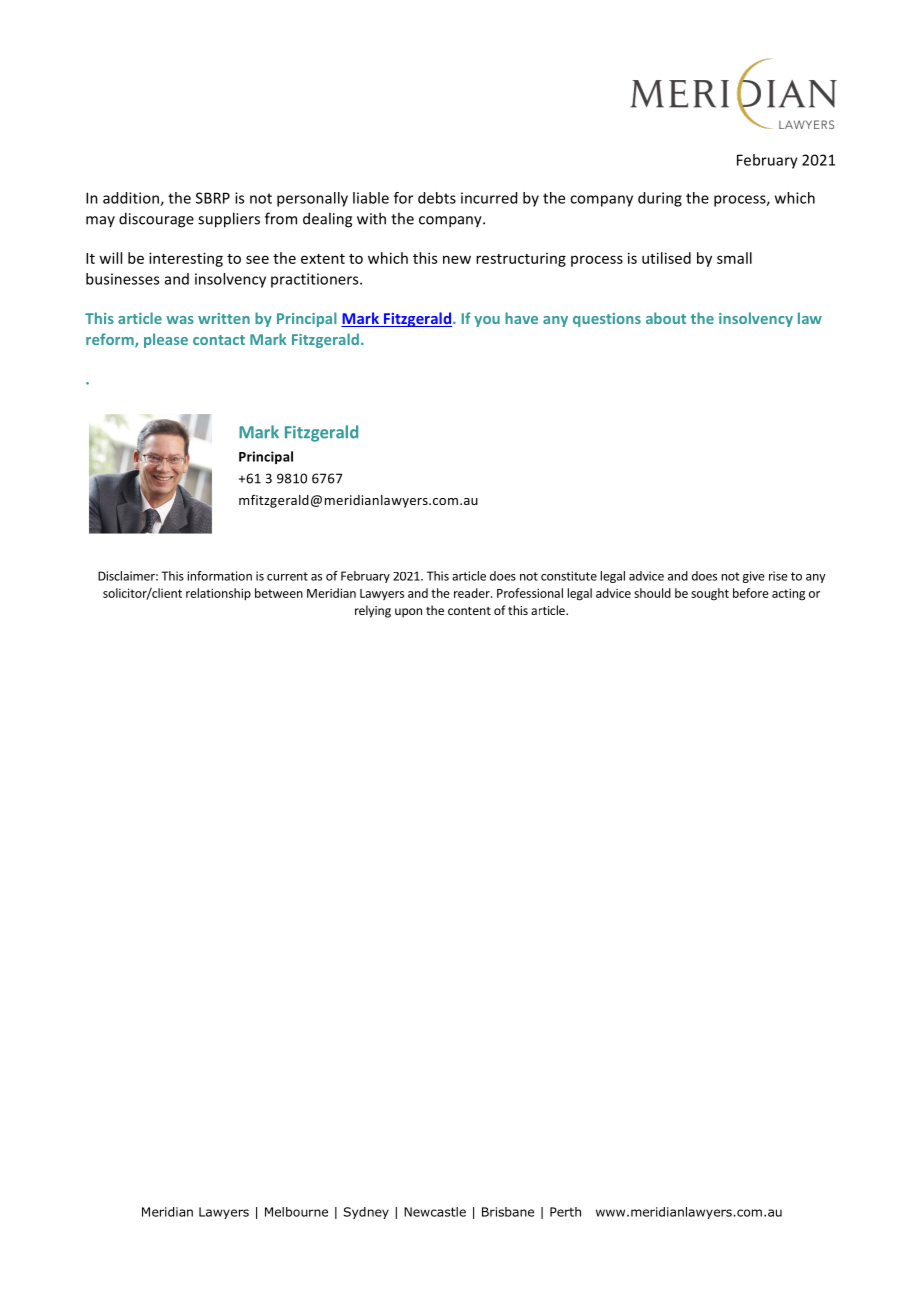 This image has height=1308, width=924. What do you see at coordinates (296, 1212) in the image?
I see `Melbourne` at bounding box center [296, 1212].
